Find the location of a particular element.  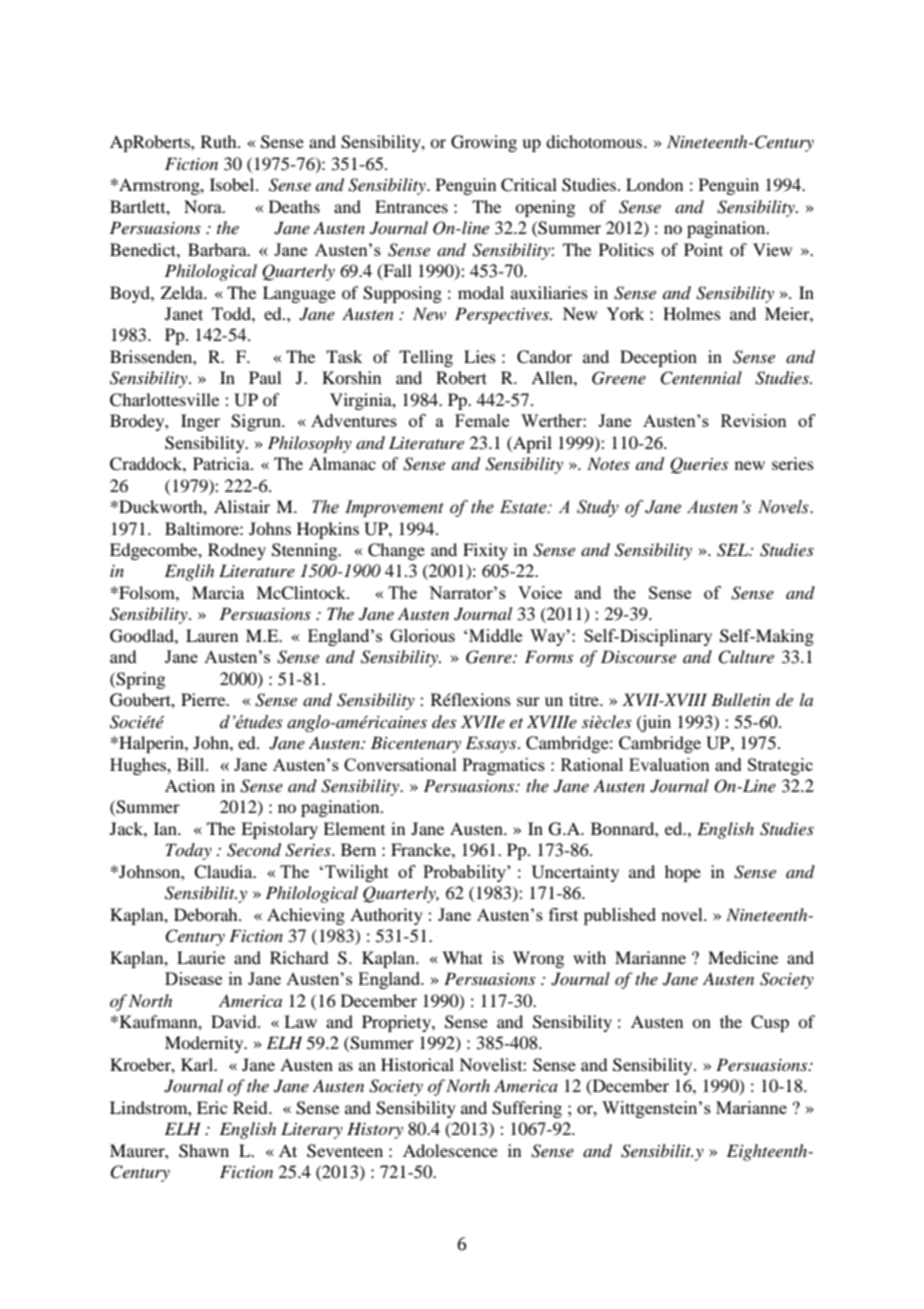

Genre is located at coordinates (490, 657).
